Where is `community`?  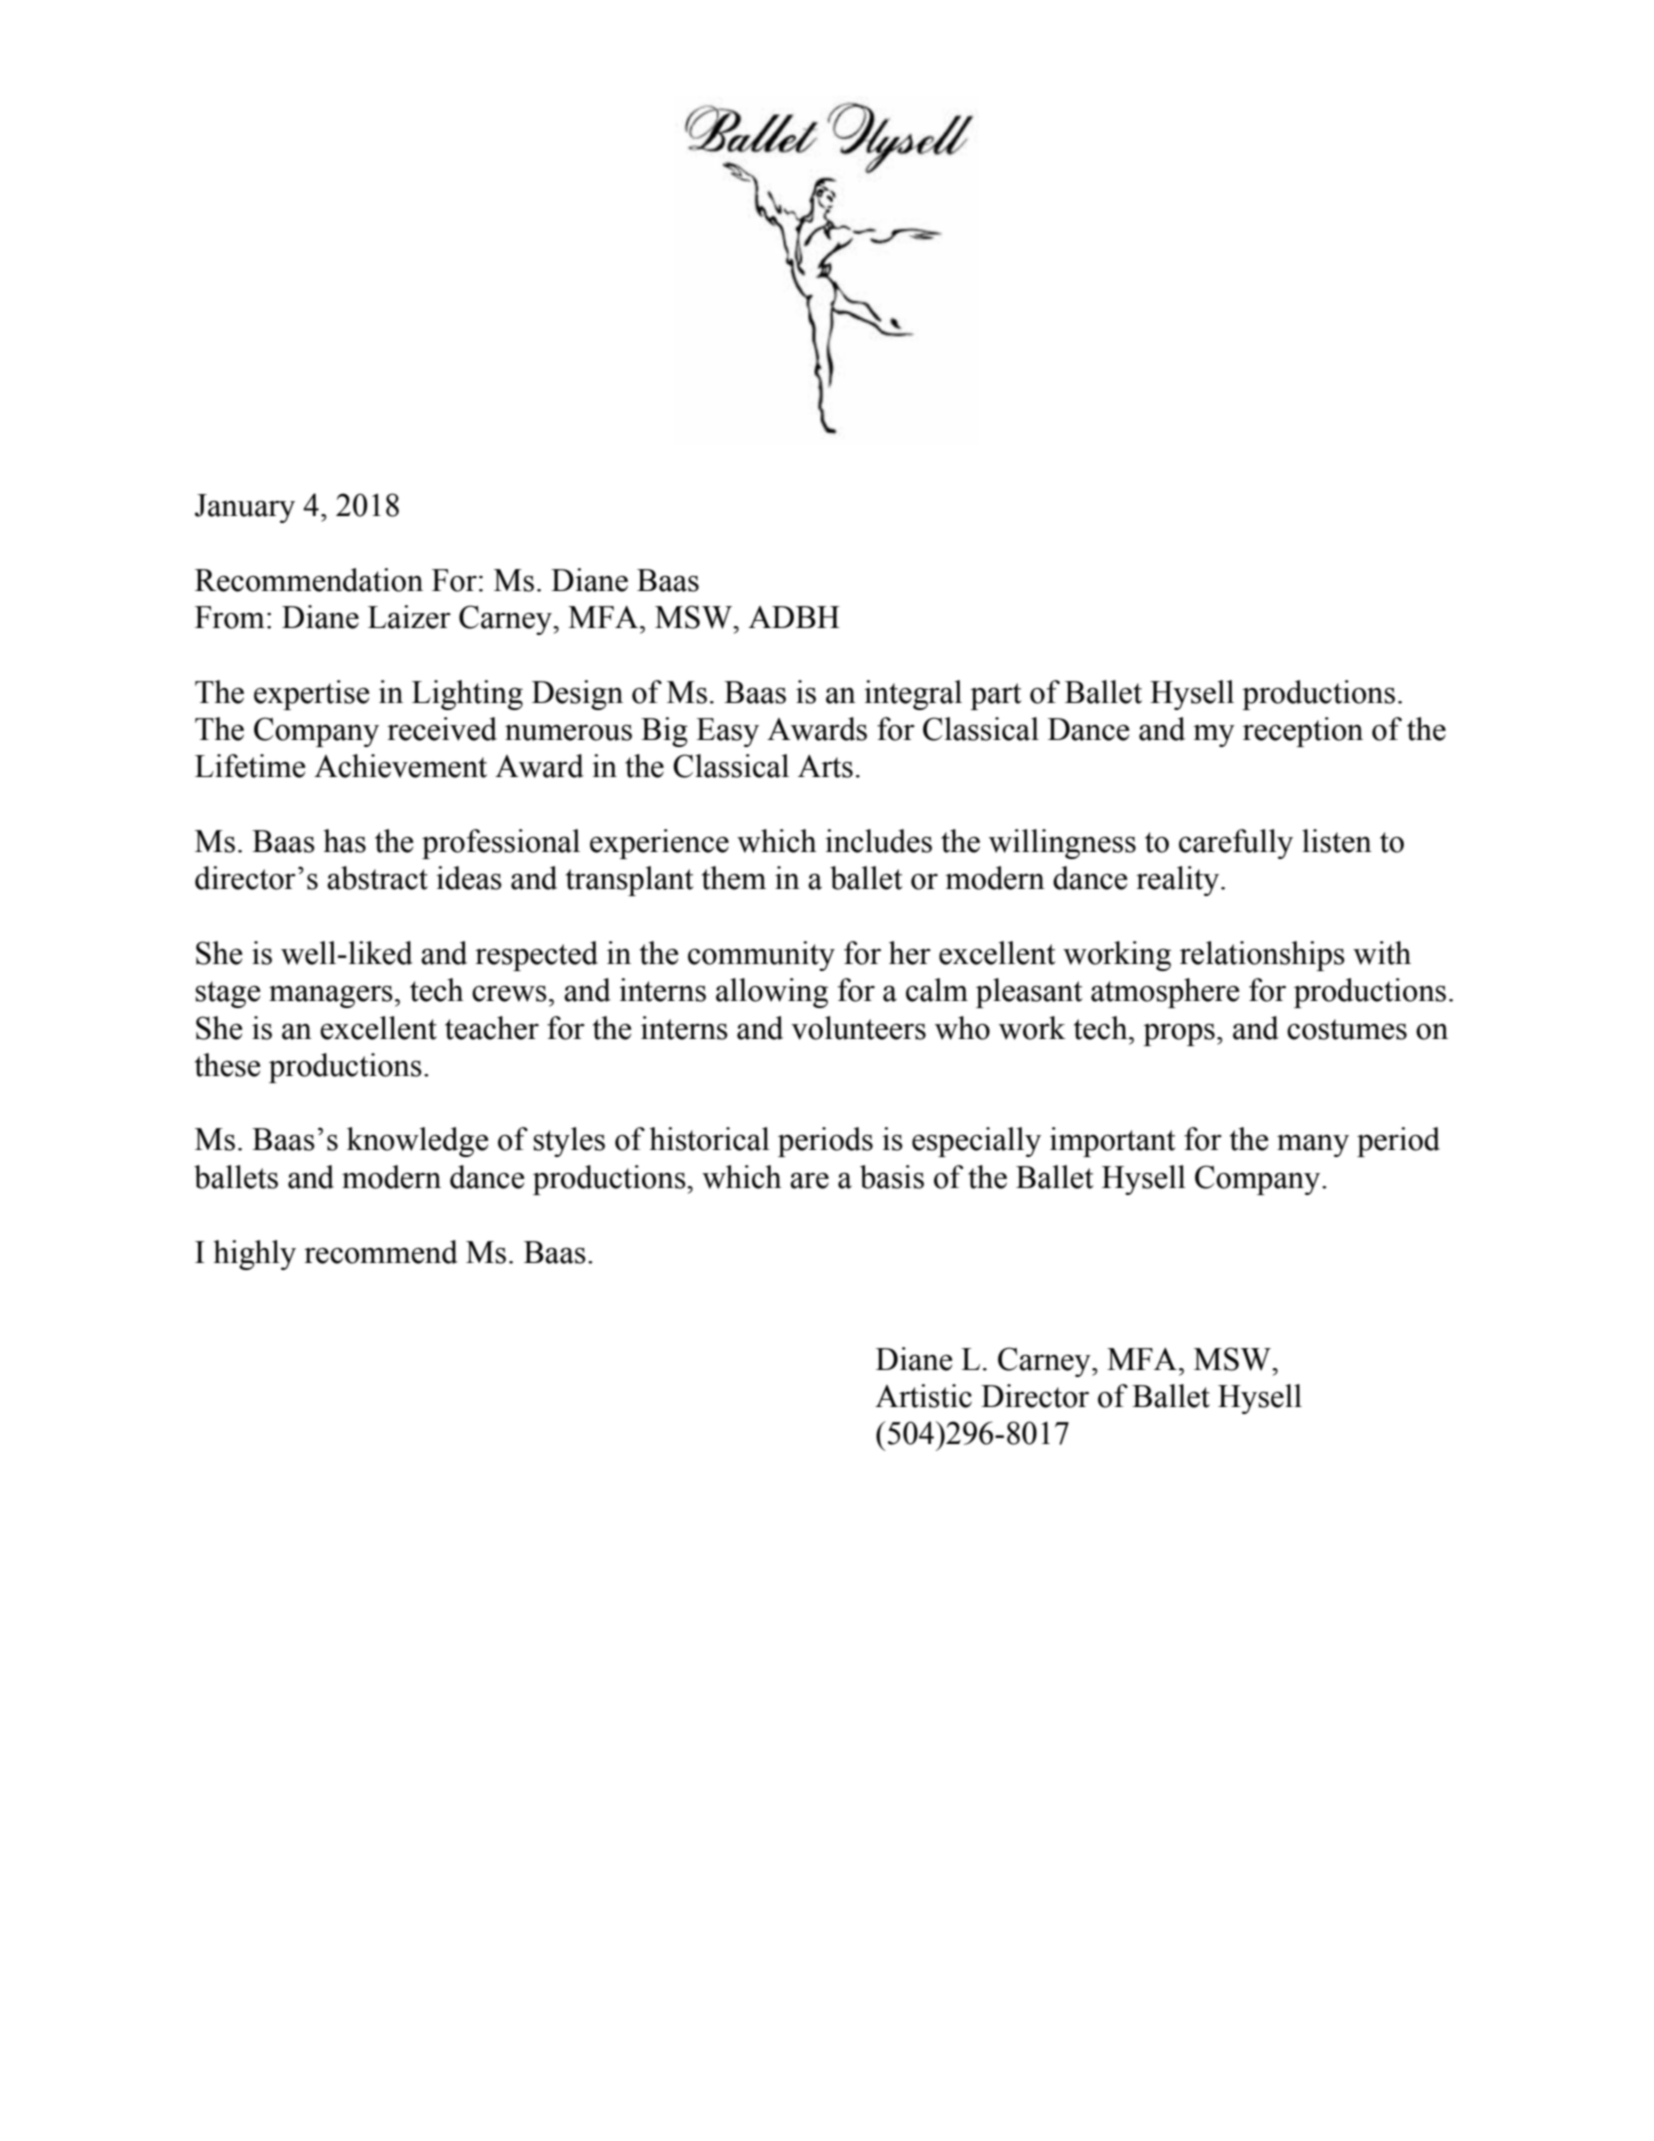
community is located at coordinates (761, 956).
